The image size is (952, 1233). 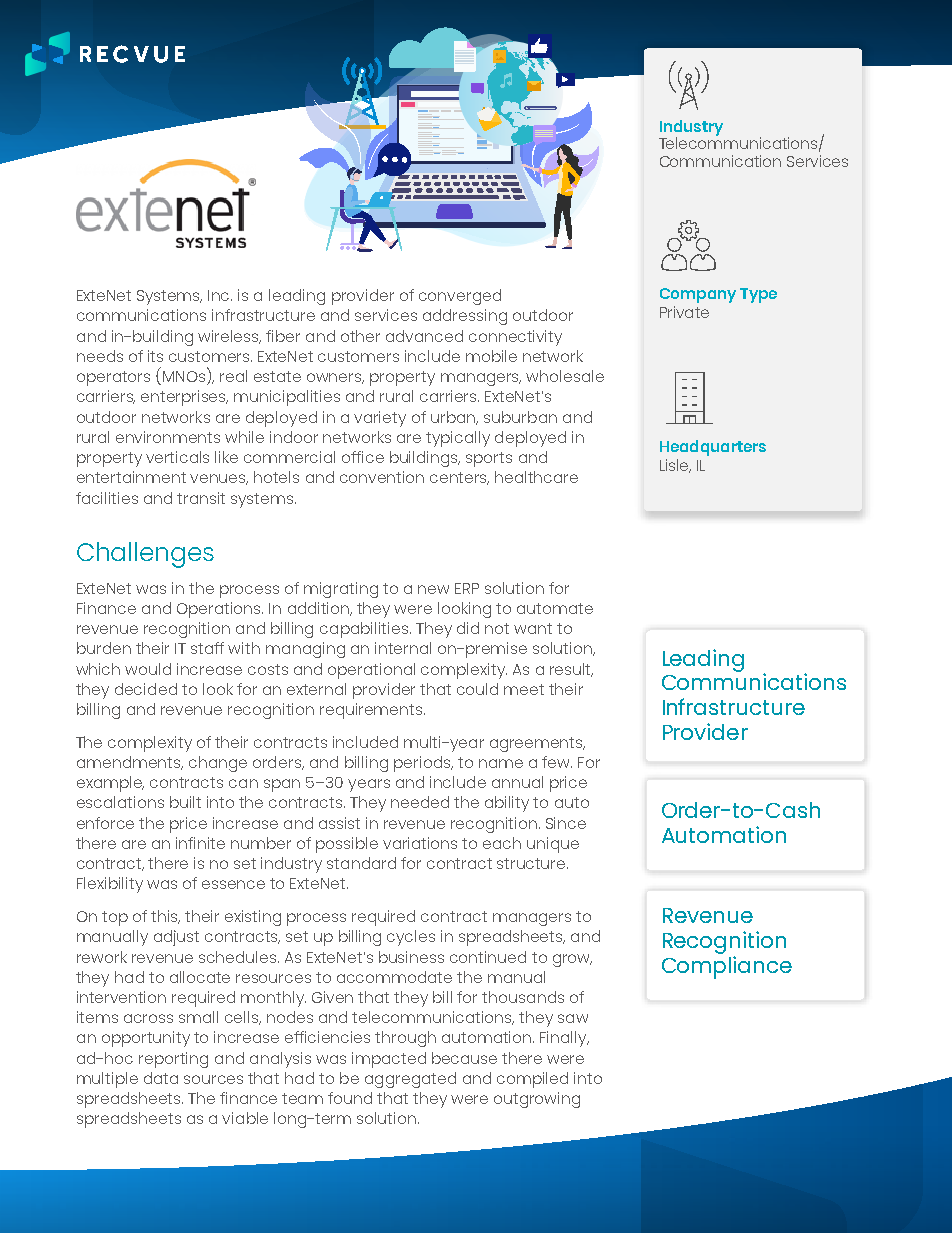 I want to click on data, so click(x=161, y=1078).
